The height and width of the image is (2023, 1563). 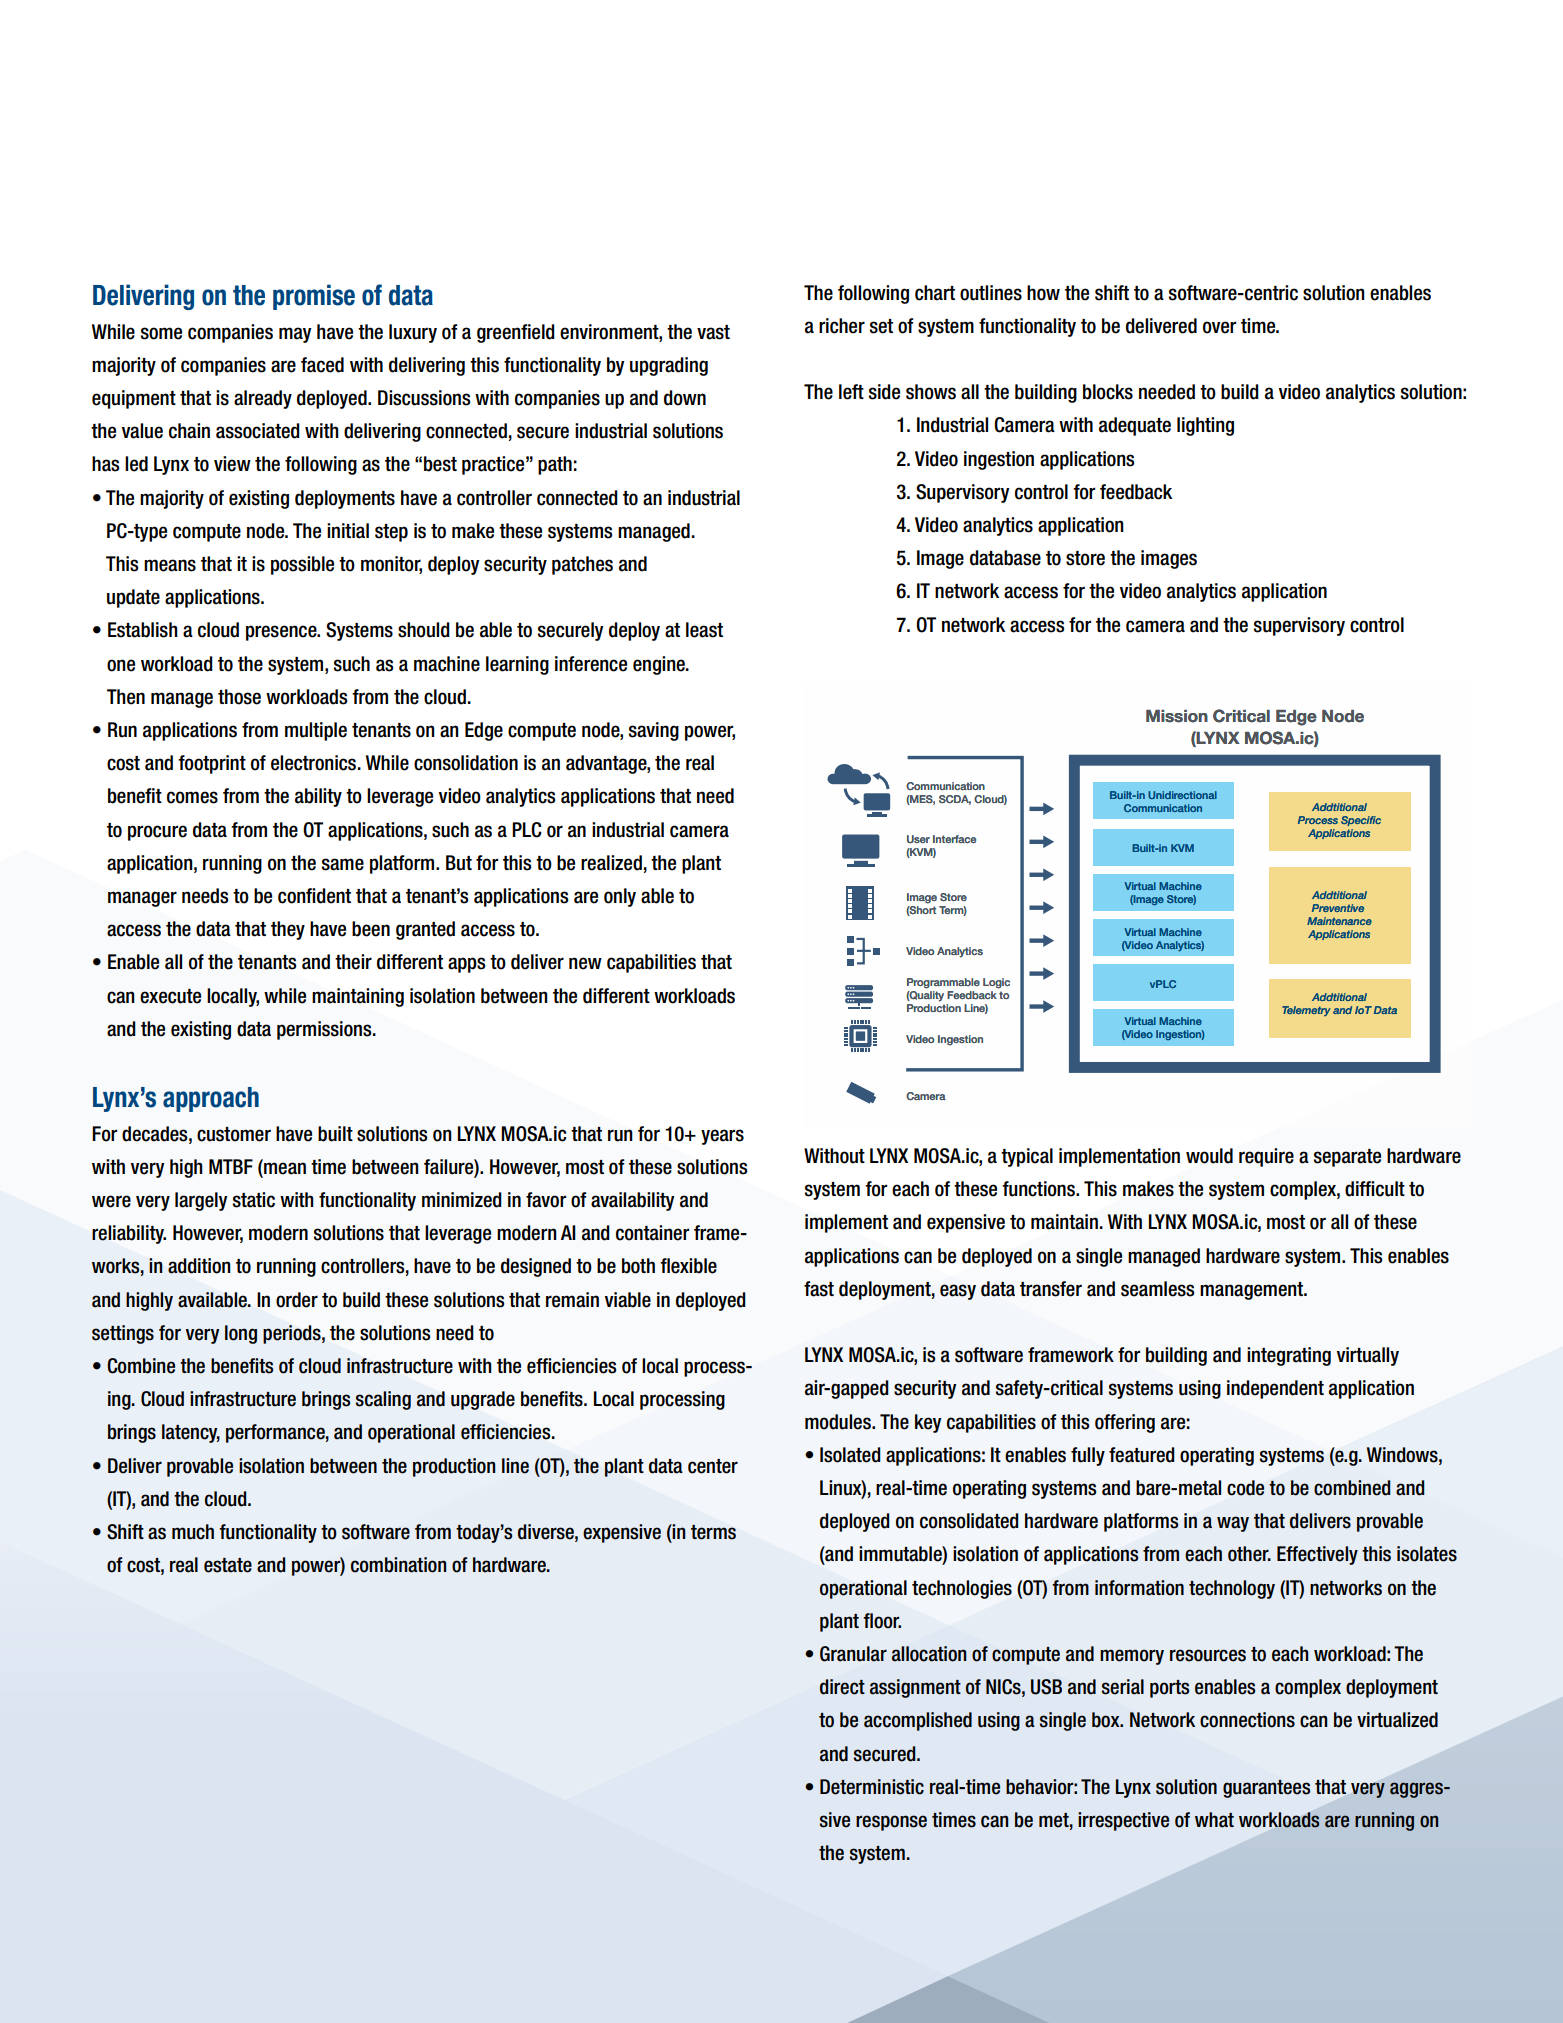 I want to click on estate, so click(x=228, y=1565).
